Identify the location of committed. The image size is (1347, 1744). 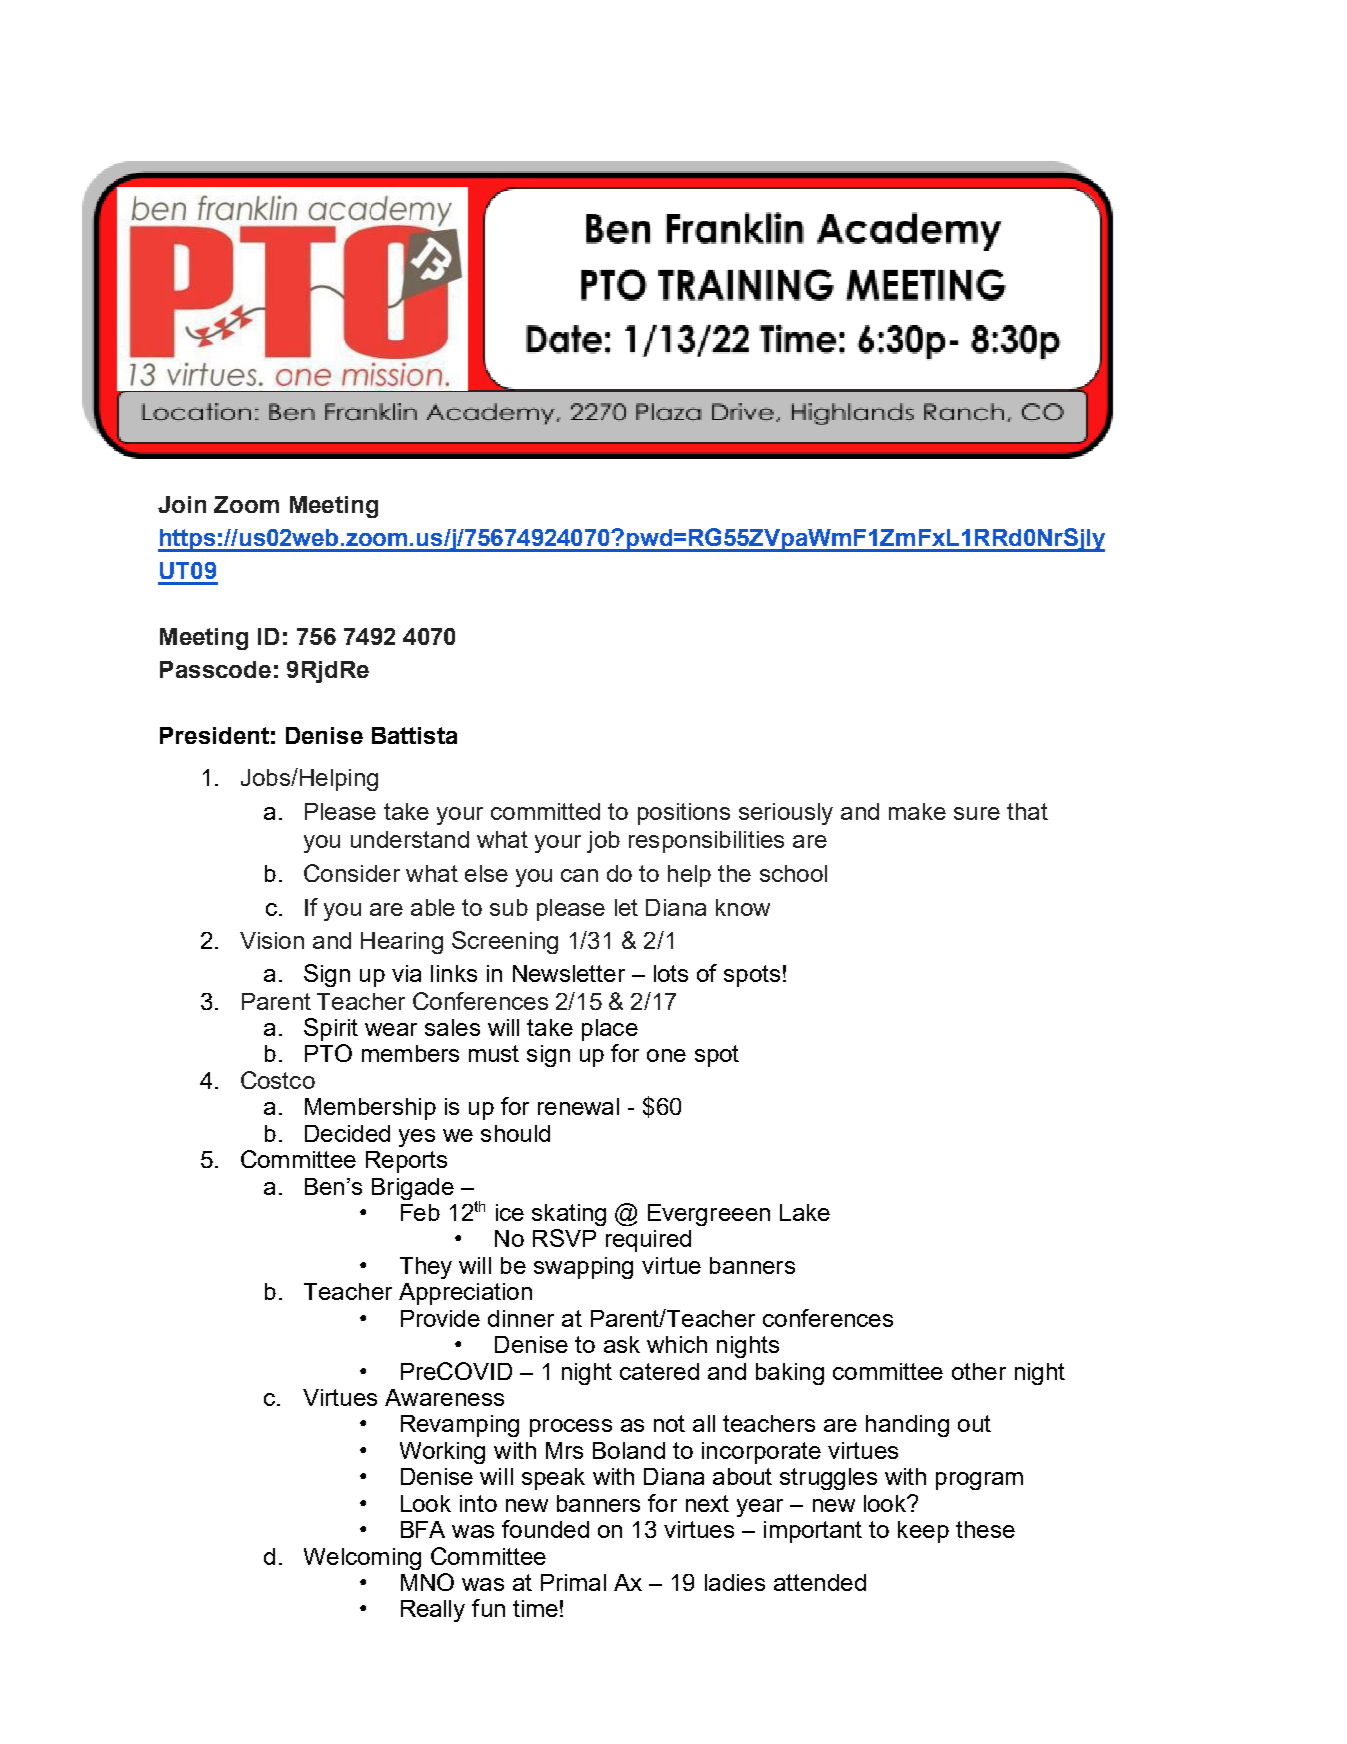
(545, 811).
